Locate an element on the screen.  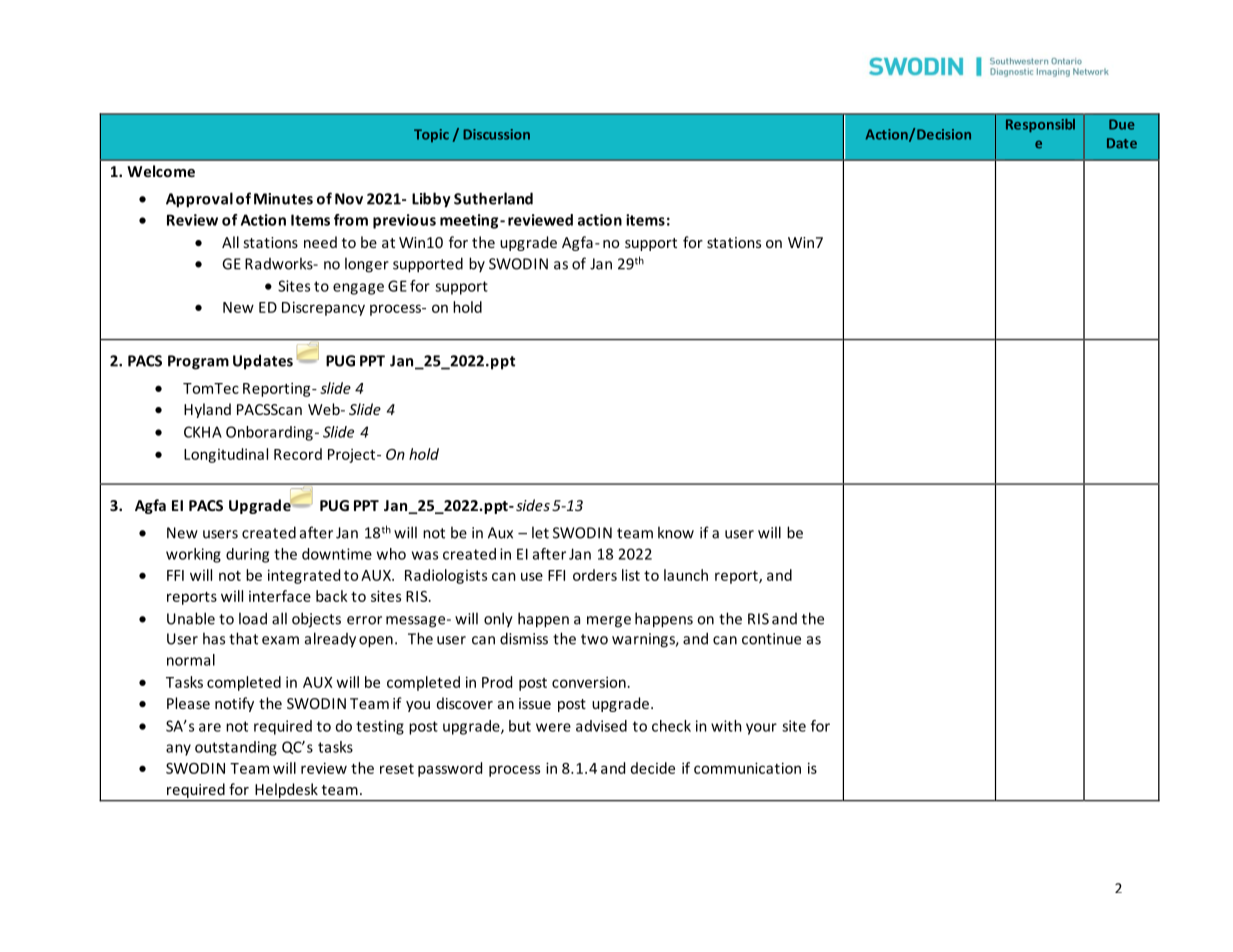
during is located at coordinates (247, 555).
